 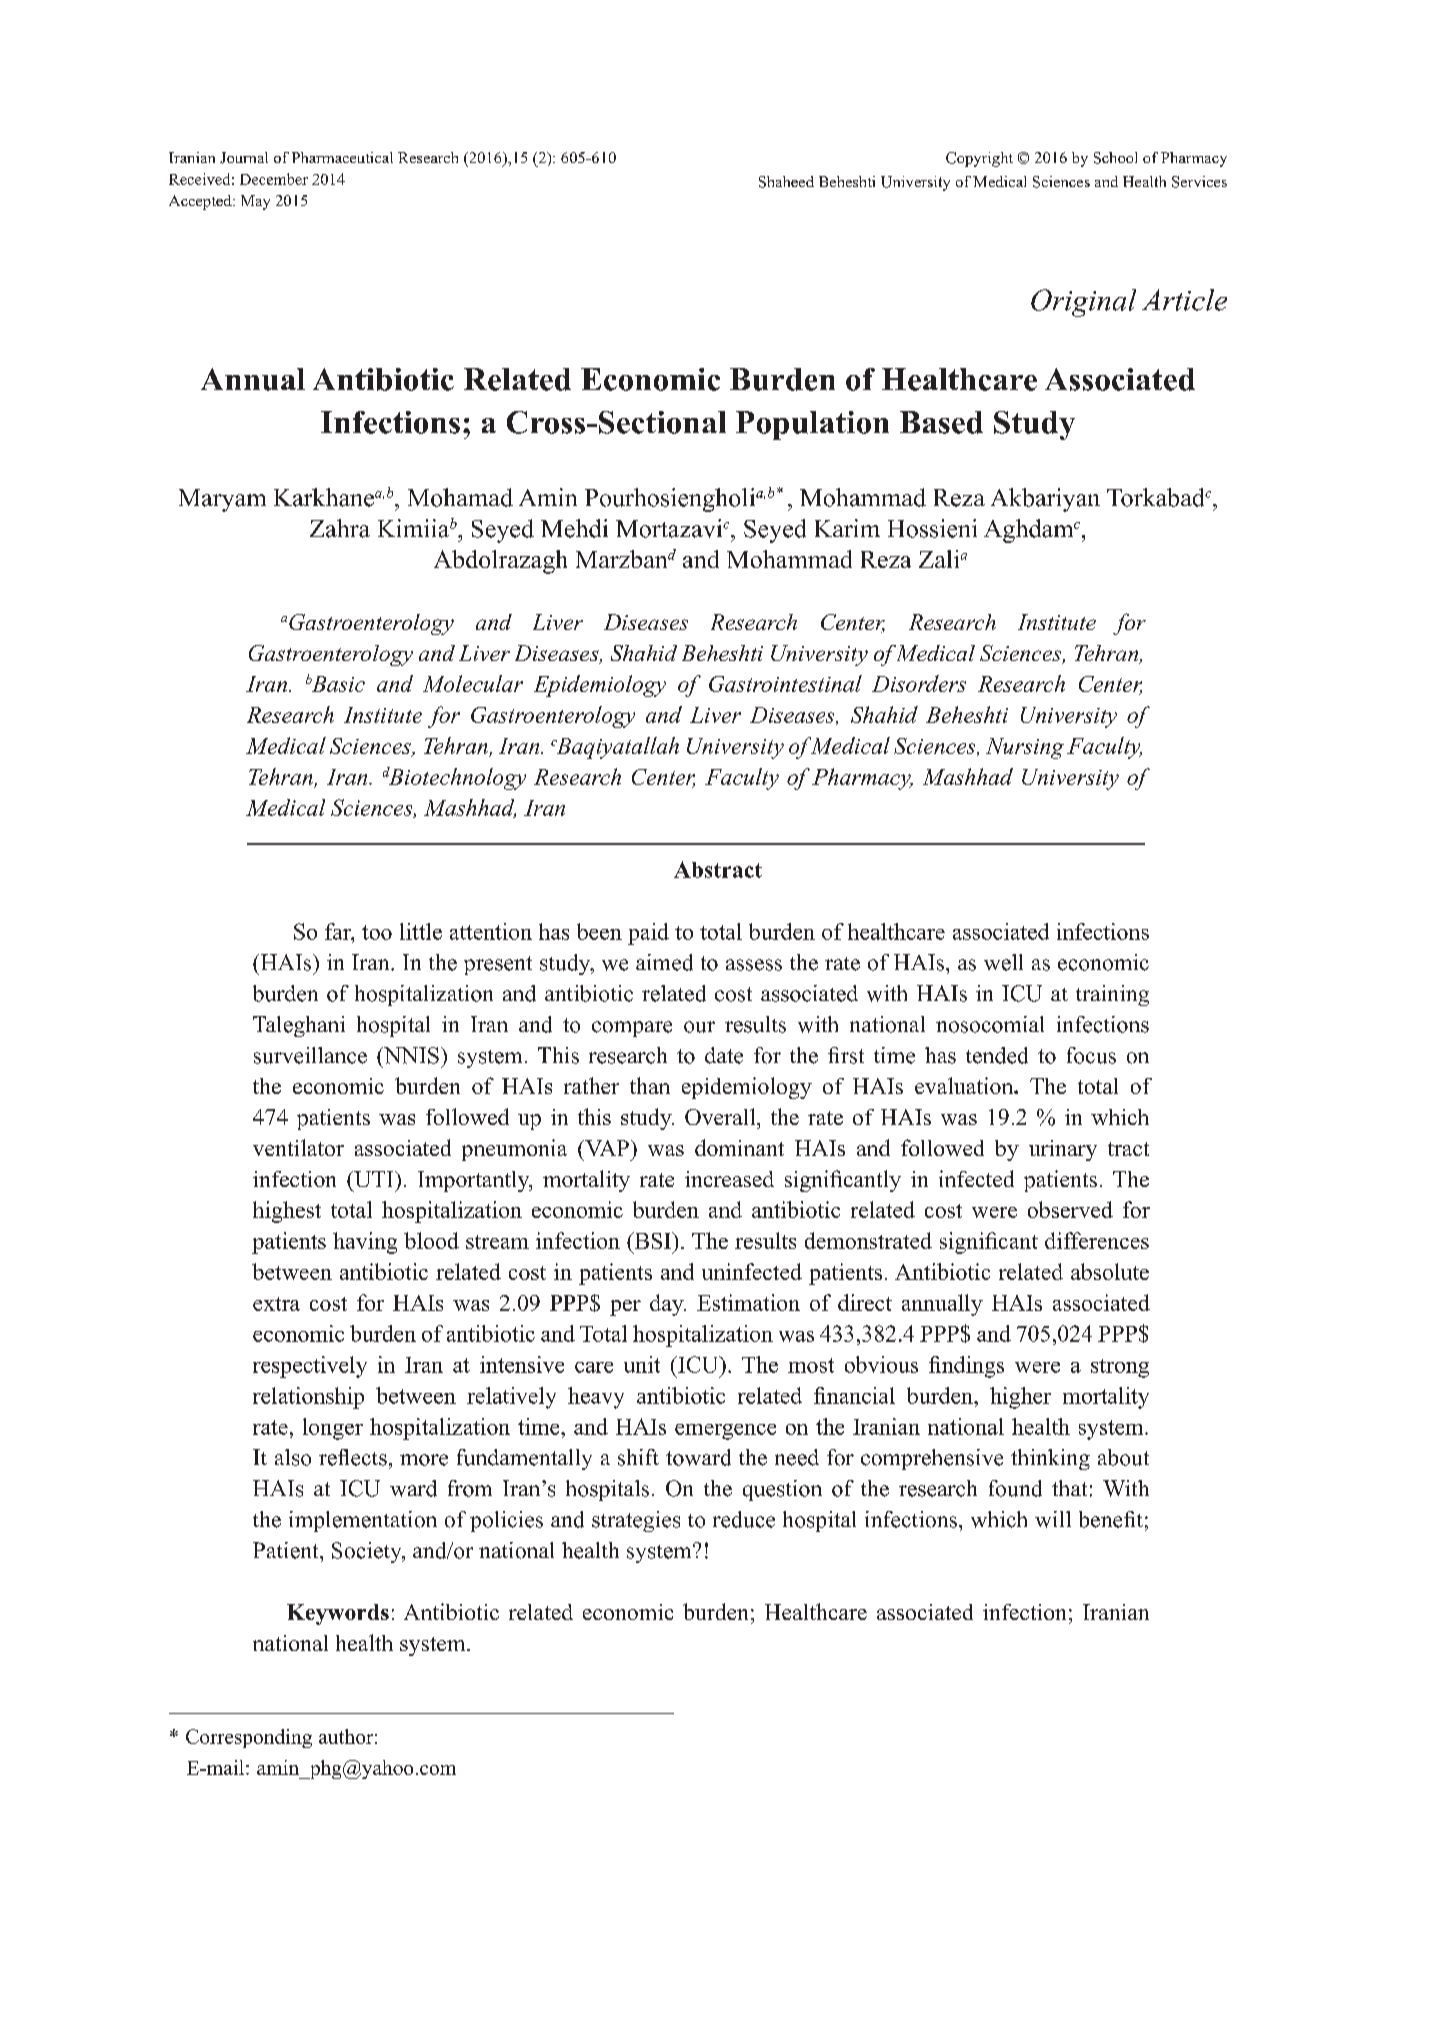 I want to click on Shaheed, so click(x=786, y=182).
